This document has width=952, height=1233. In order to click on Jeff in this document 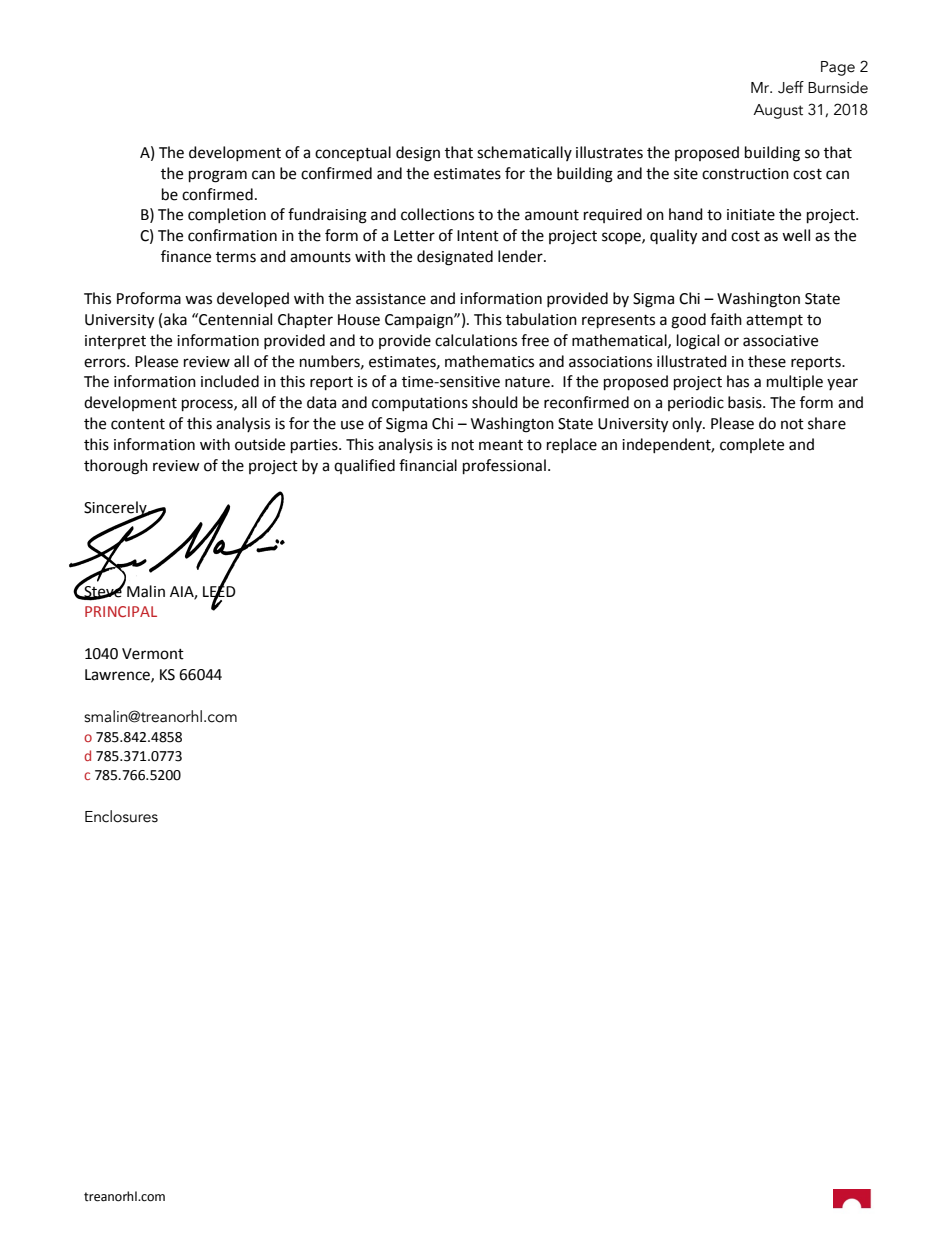, I will do `click(791, 87)`.
